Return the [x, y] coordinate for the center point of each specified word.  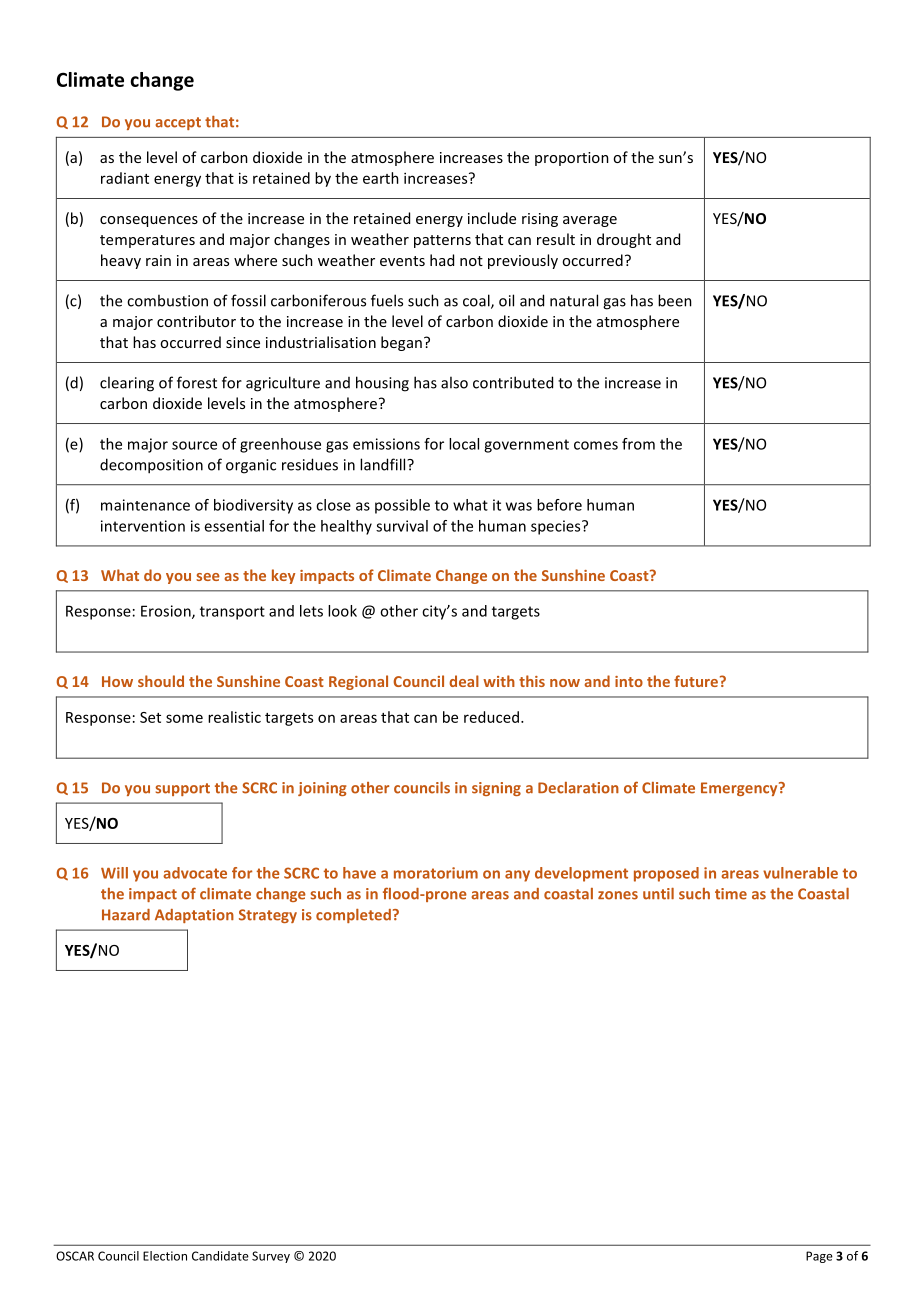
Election [165, 1256]
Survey [271, 1257]
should [161, 681]
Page [819, 1257]
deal [464, 681]
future [697, 681]
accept [178, 123]
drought [624, 240]
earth [381, 178]
